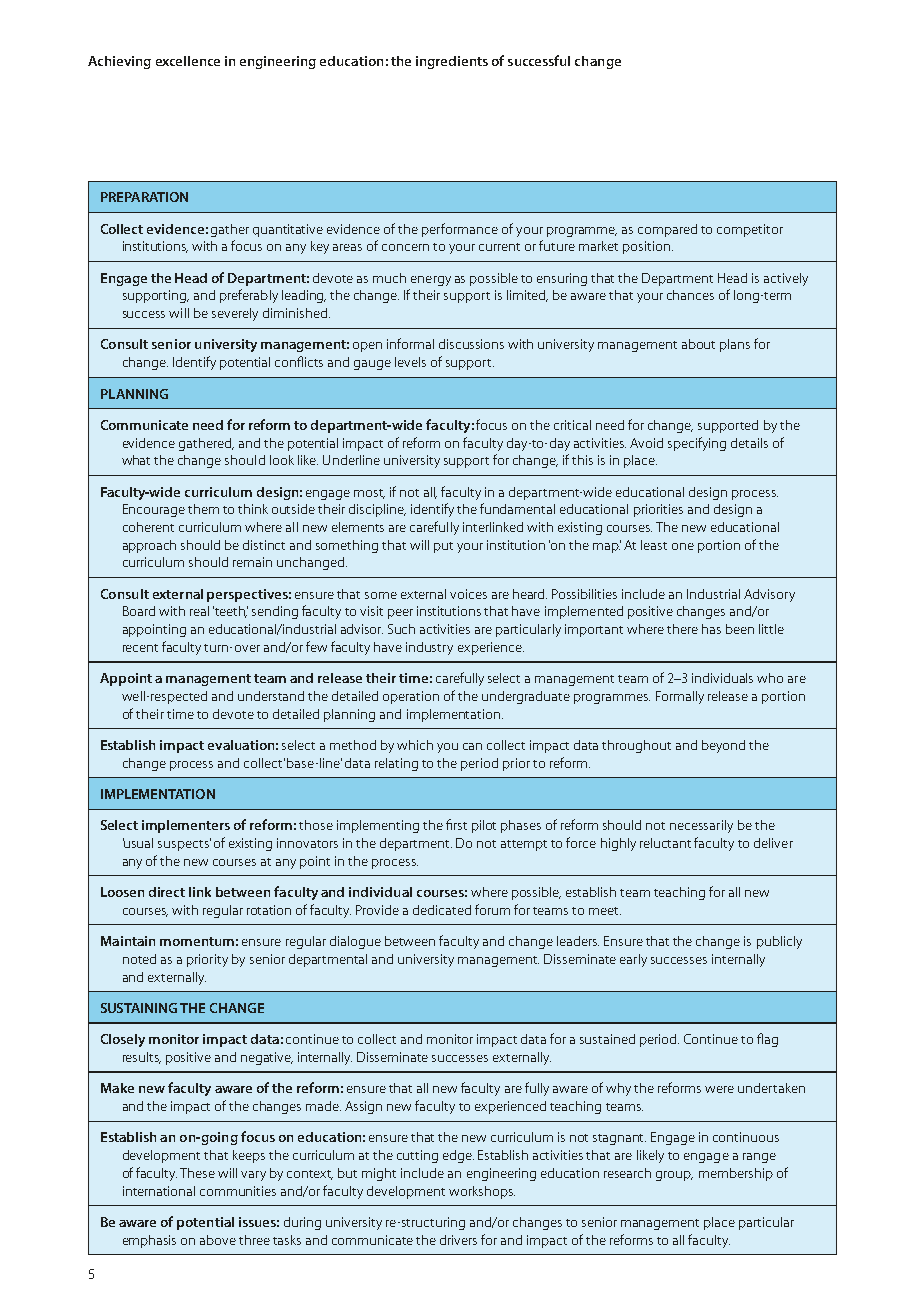  I want to click on workshops, so click(482, 1192).
